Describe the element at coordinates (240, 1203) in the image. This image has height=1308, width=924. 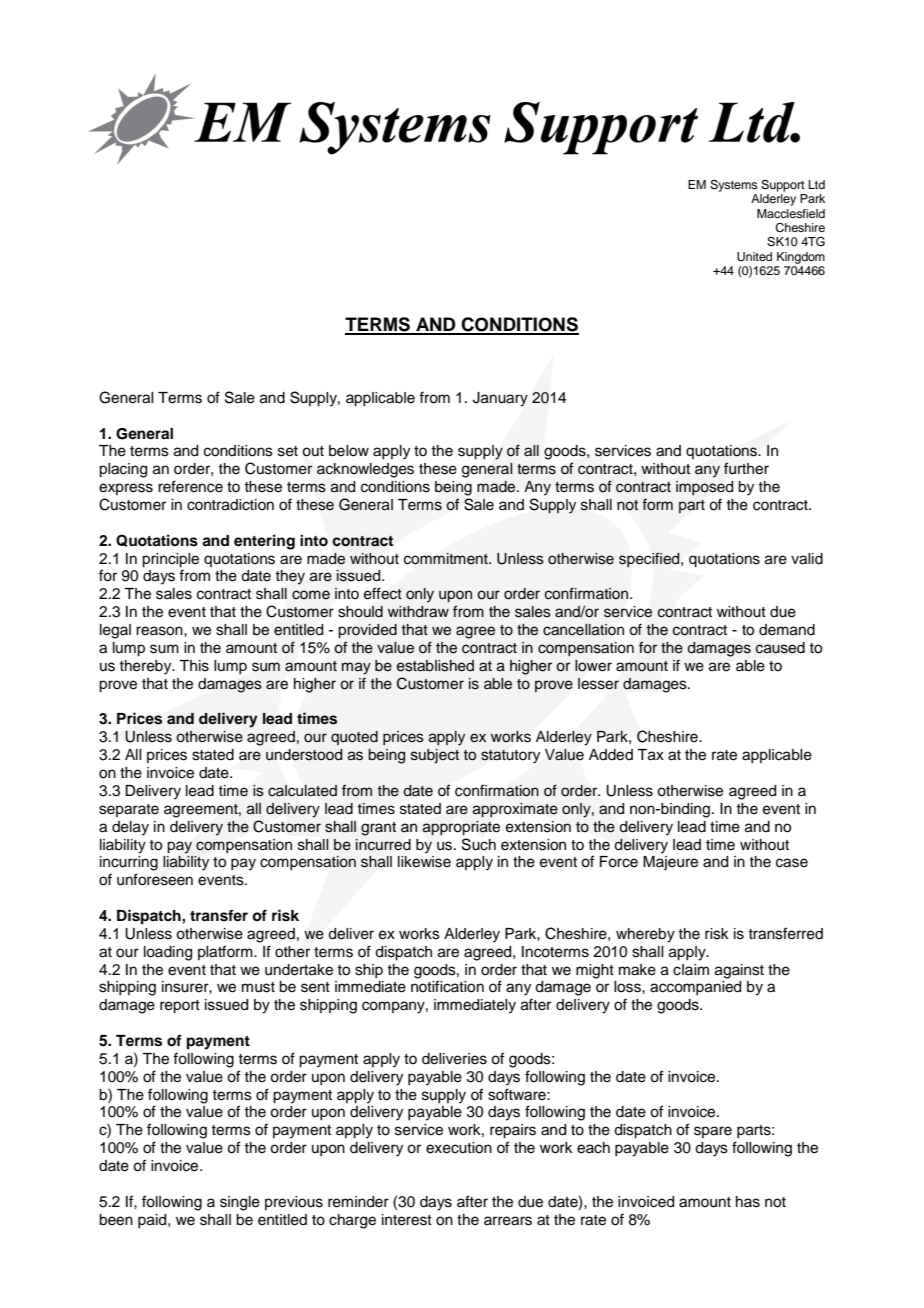
I see `single` at that location.
